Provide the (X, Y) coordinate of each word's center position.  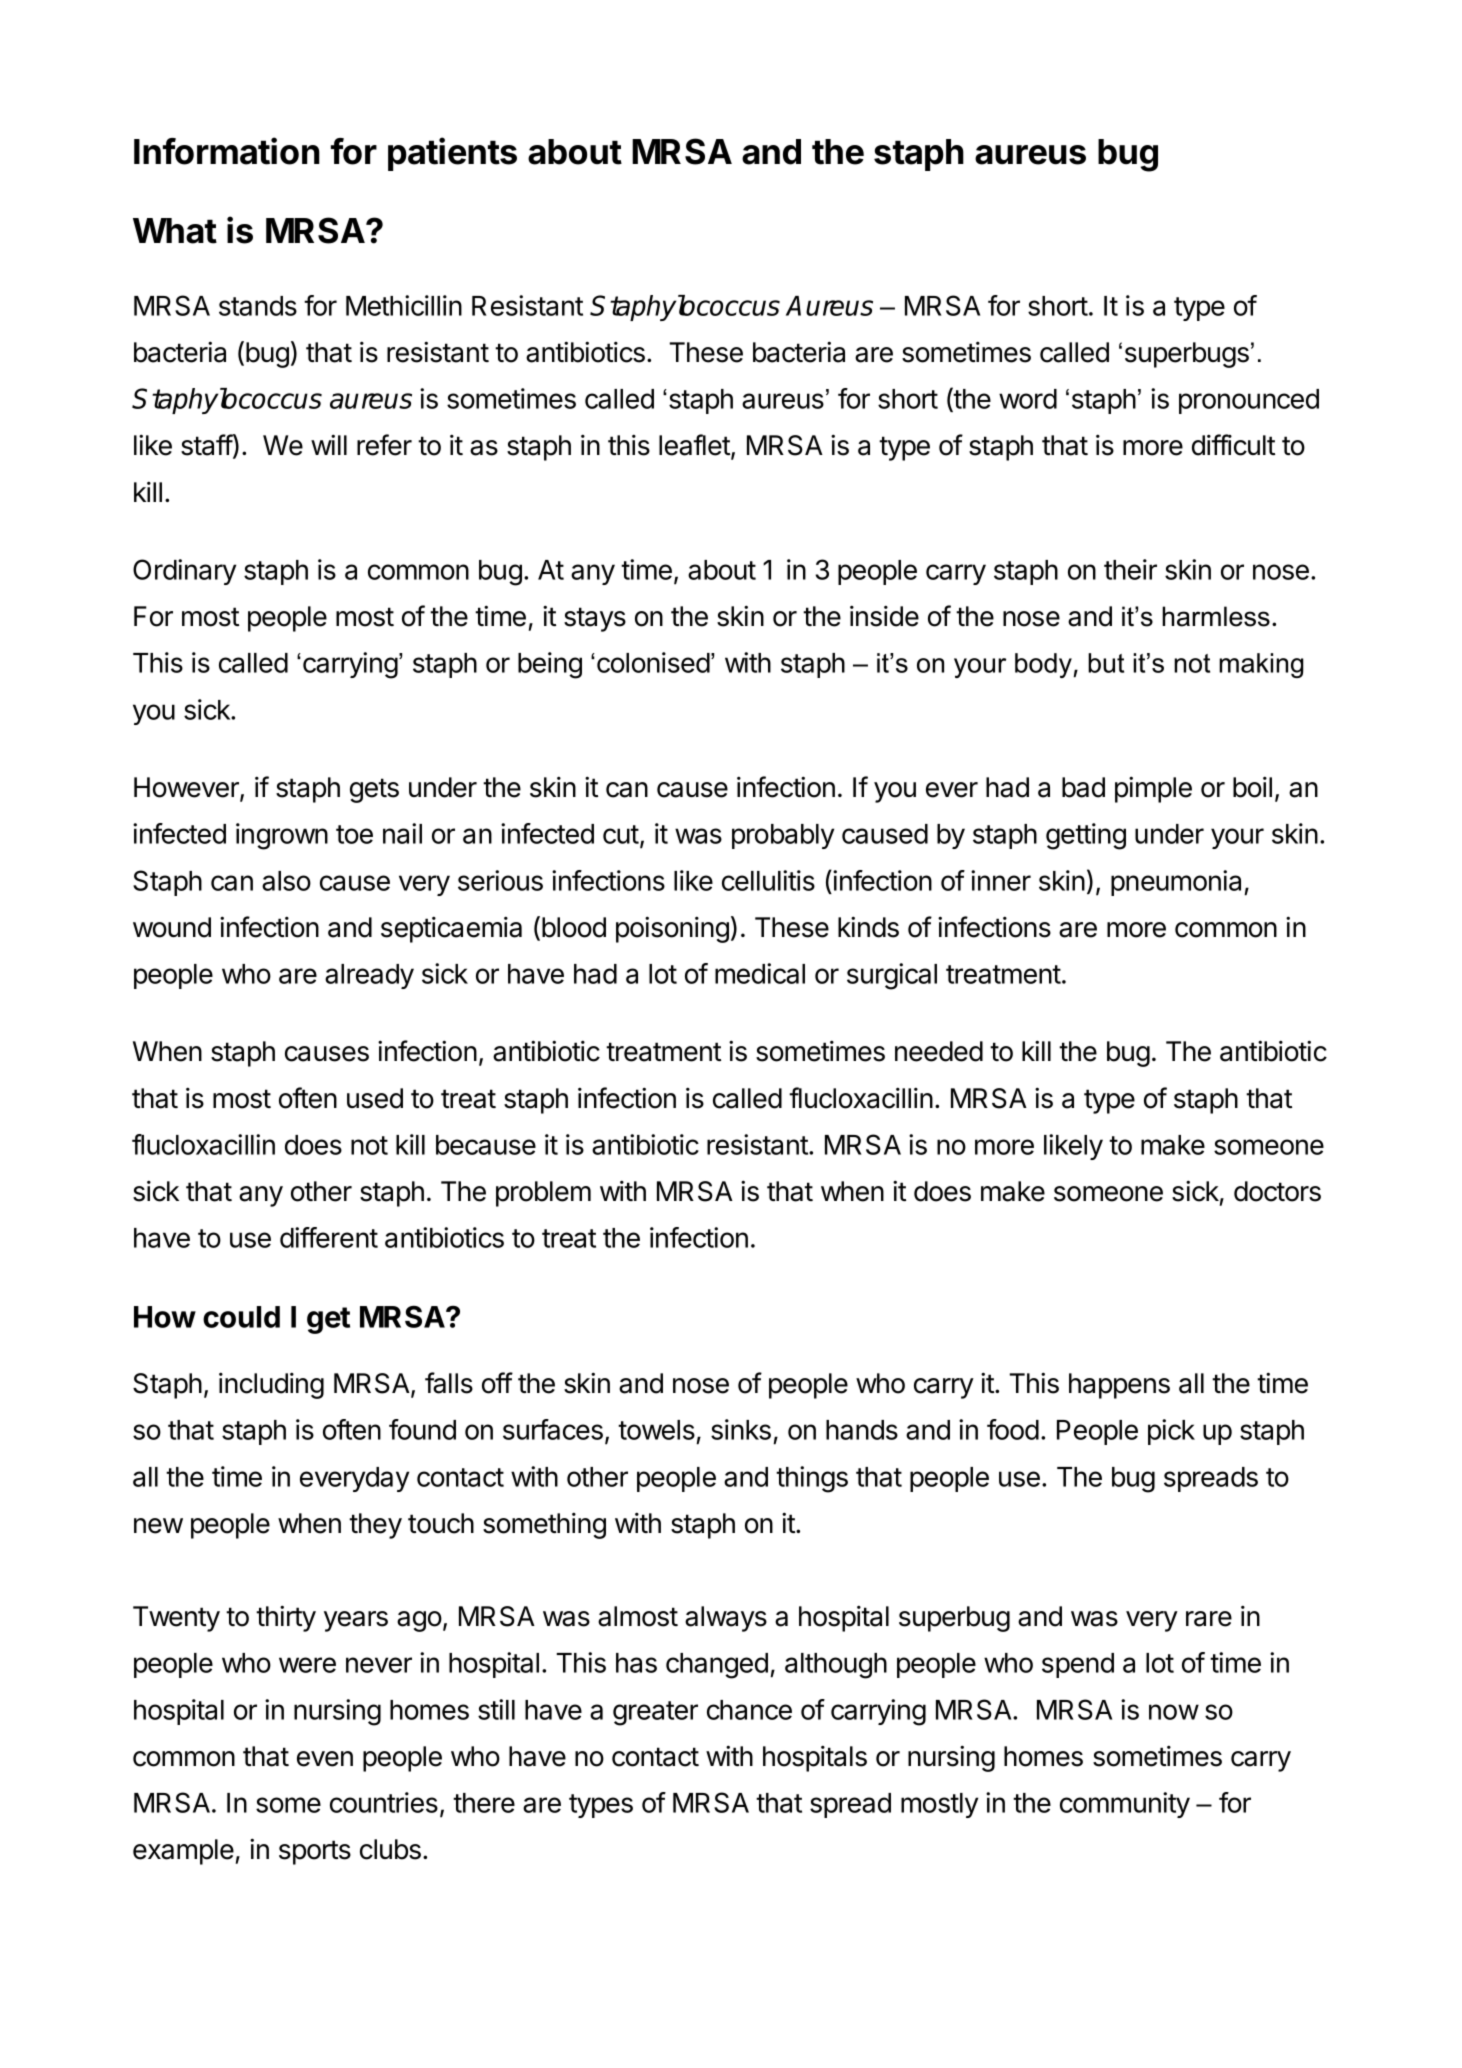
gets (374, 790)
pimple (1153, 789)
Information (227, 151)
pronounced (1249, 401)
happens (1119, 1386)
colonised (653, 662)
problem (543, 1194)
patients (452, 154)
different (329, 1237)
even (325, 1759)
